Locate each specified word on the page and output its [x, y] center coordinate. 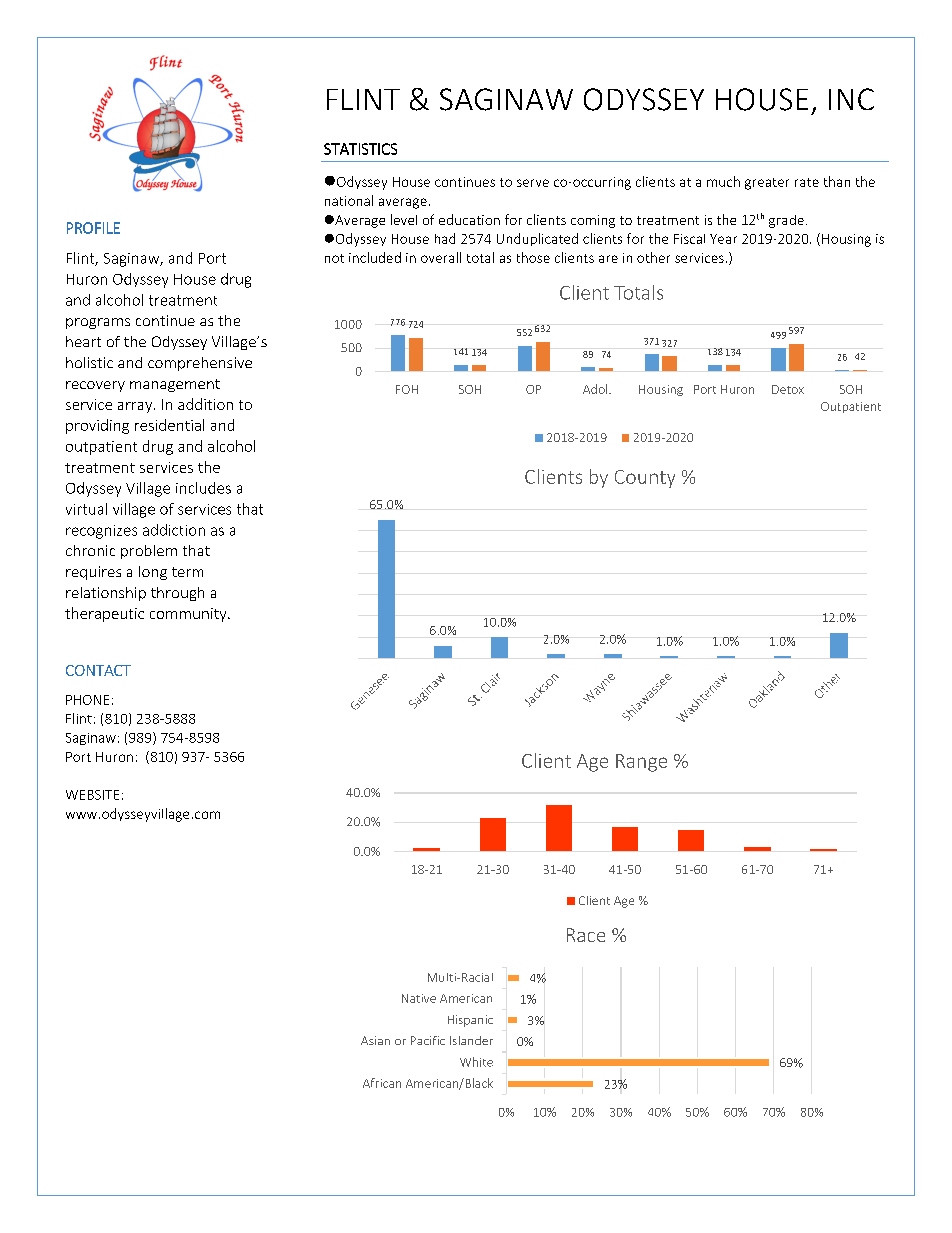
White [476, 1062]
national [349, 200]
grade [786, 221]
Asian [375, 1040]
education [469, 219]
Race [586, 935]
